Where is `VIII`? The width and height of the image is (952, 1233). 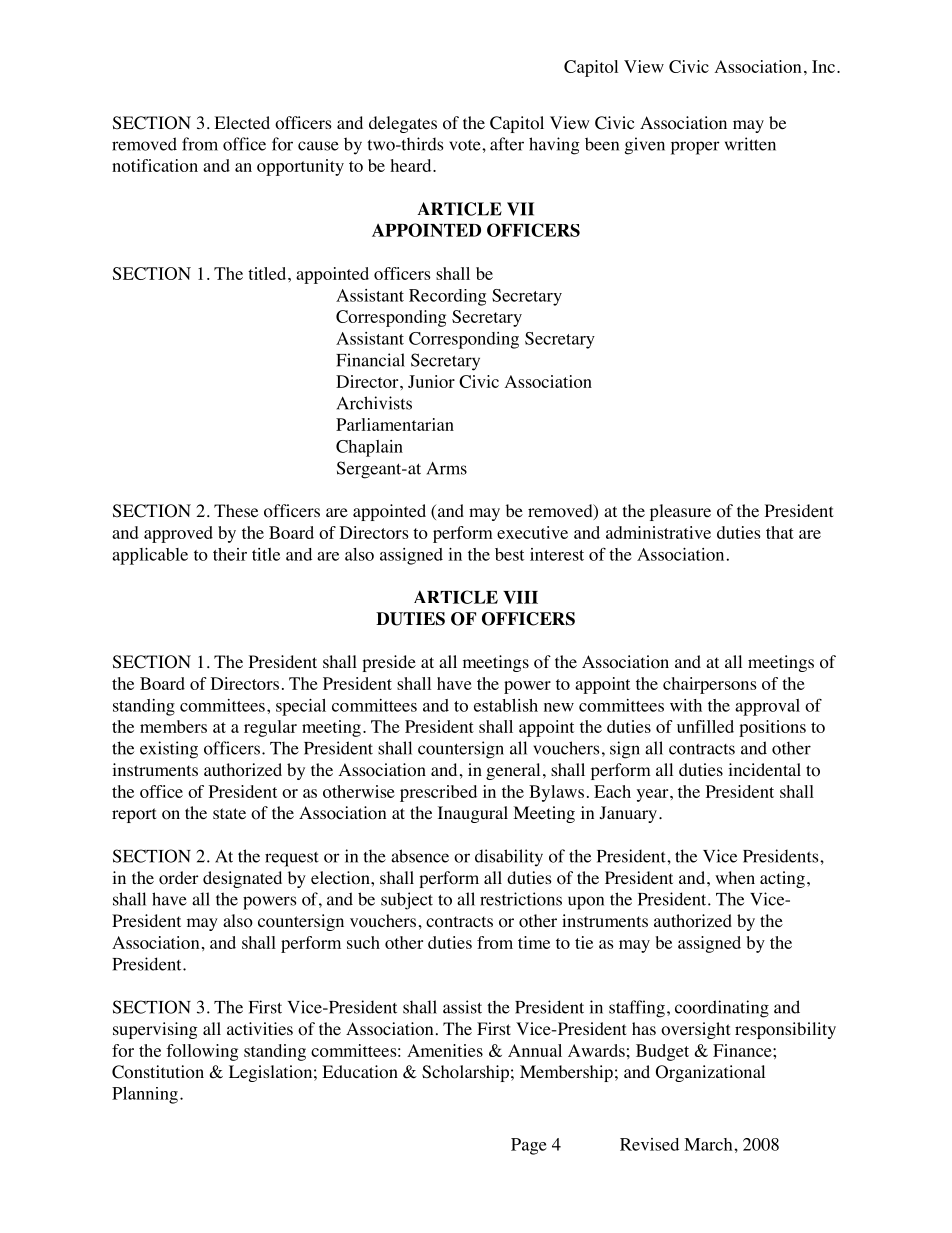 VIII is located at coordinates (520, 597).
